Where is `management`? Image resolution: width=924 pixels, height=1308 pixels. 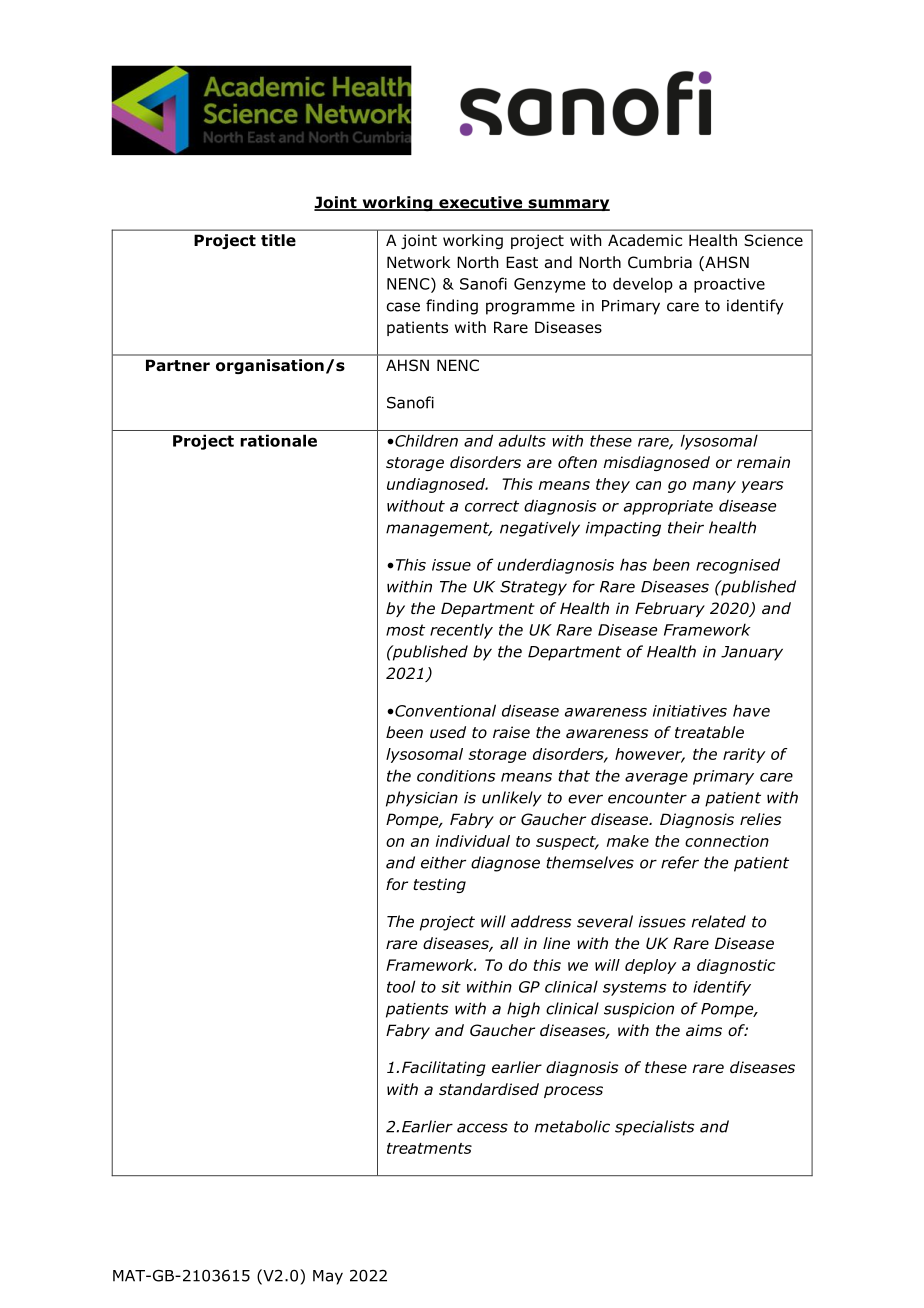 management is located at coordinates (439, 529).
